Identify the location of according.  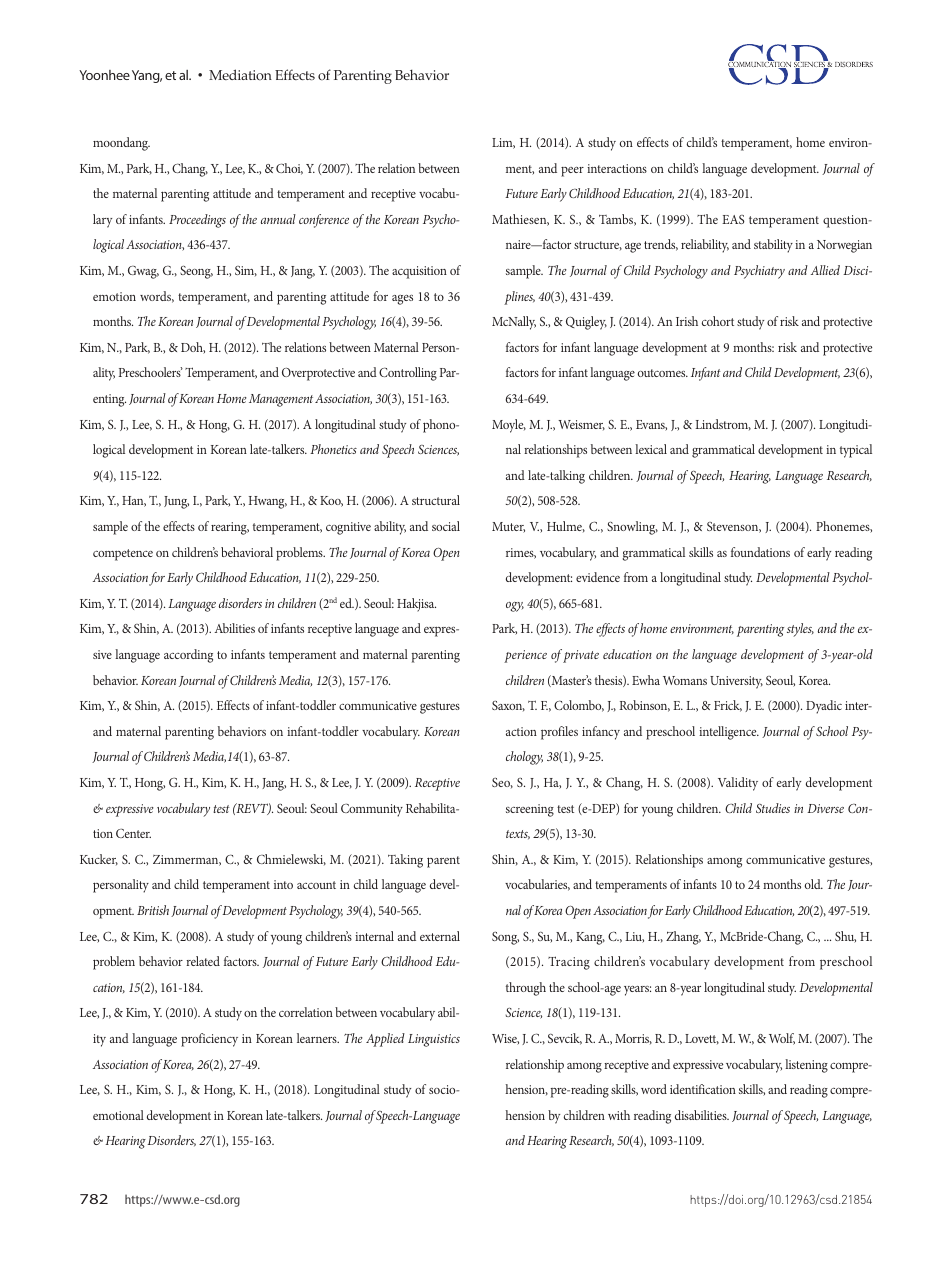
(188, 656).
